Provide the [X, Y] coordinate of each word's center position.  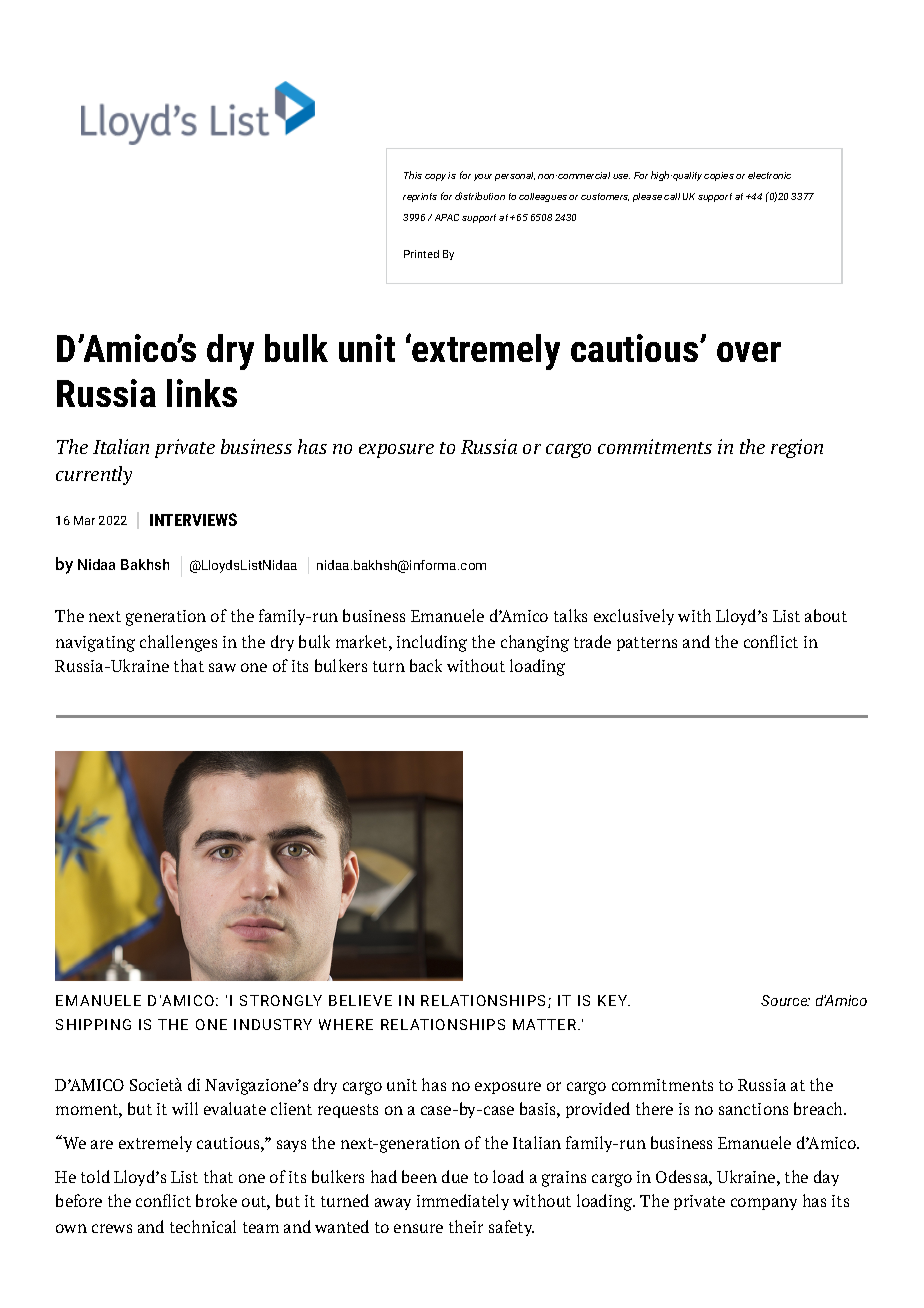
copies [719, 176]
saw [222, 667]
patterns [647, 644]
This [413, 175]
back [426, 665]
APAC [447, 217]
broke [216, 1200]
